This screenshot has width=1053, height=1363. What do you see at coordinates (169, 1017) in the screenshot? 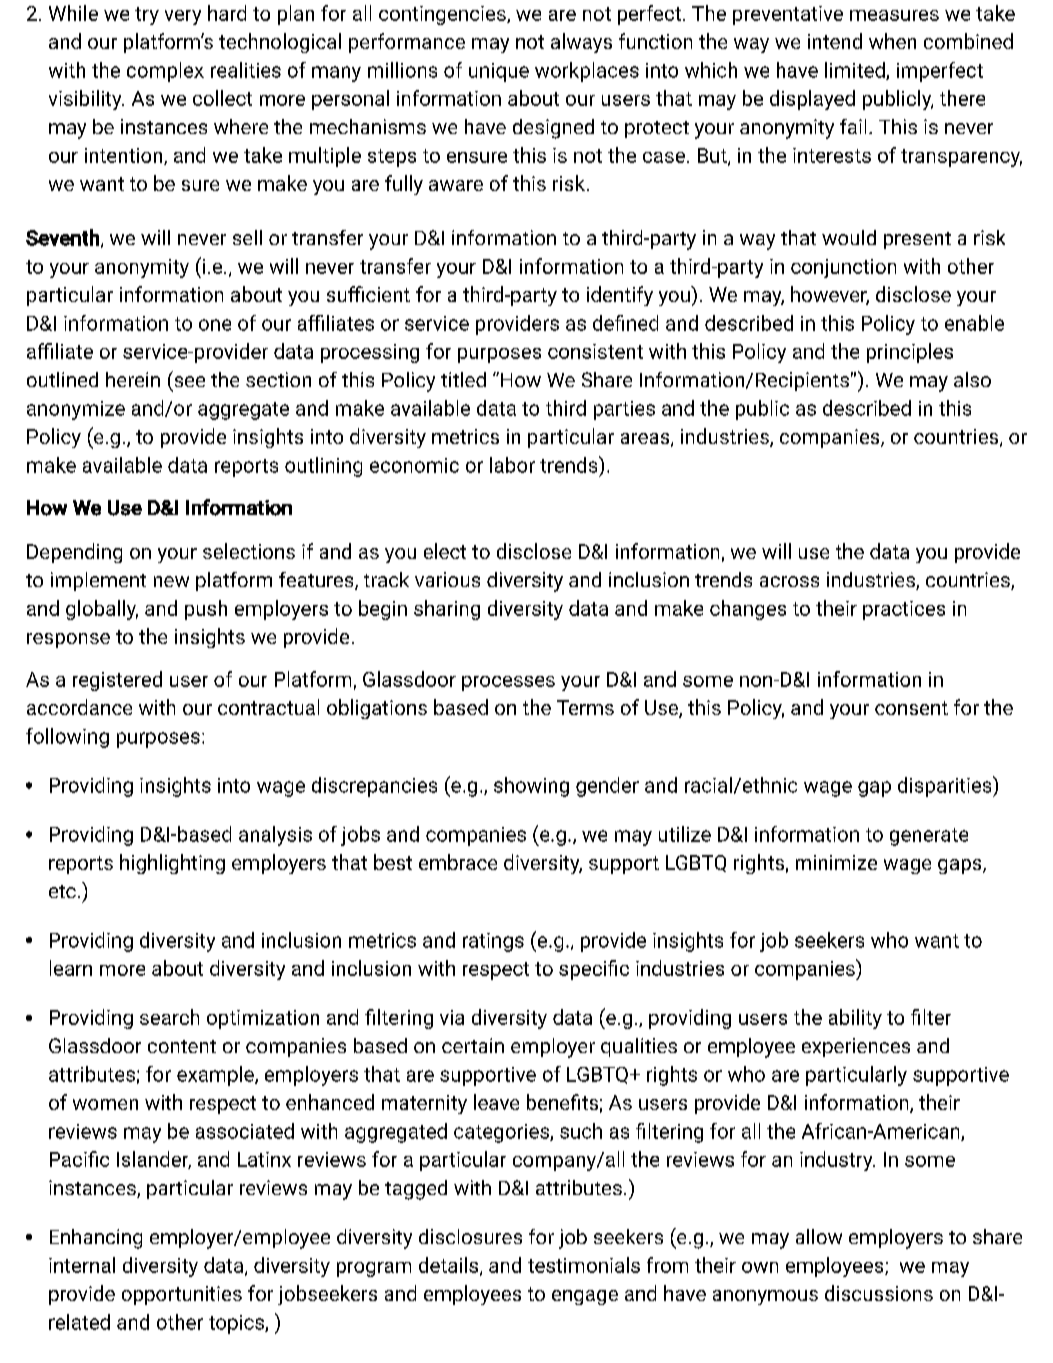
I see `search` at bounding box center [169, 1017].
